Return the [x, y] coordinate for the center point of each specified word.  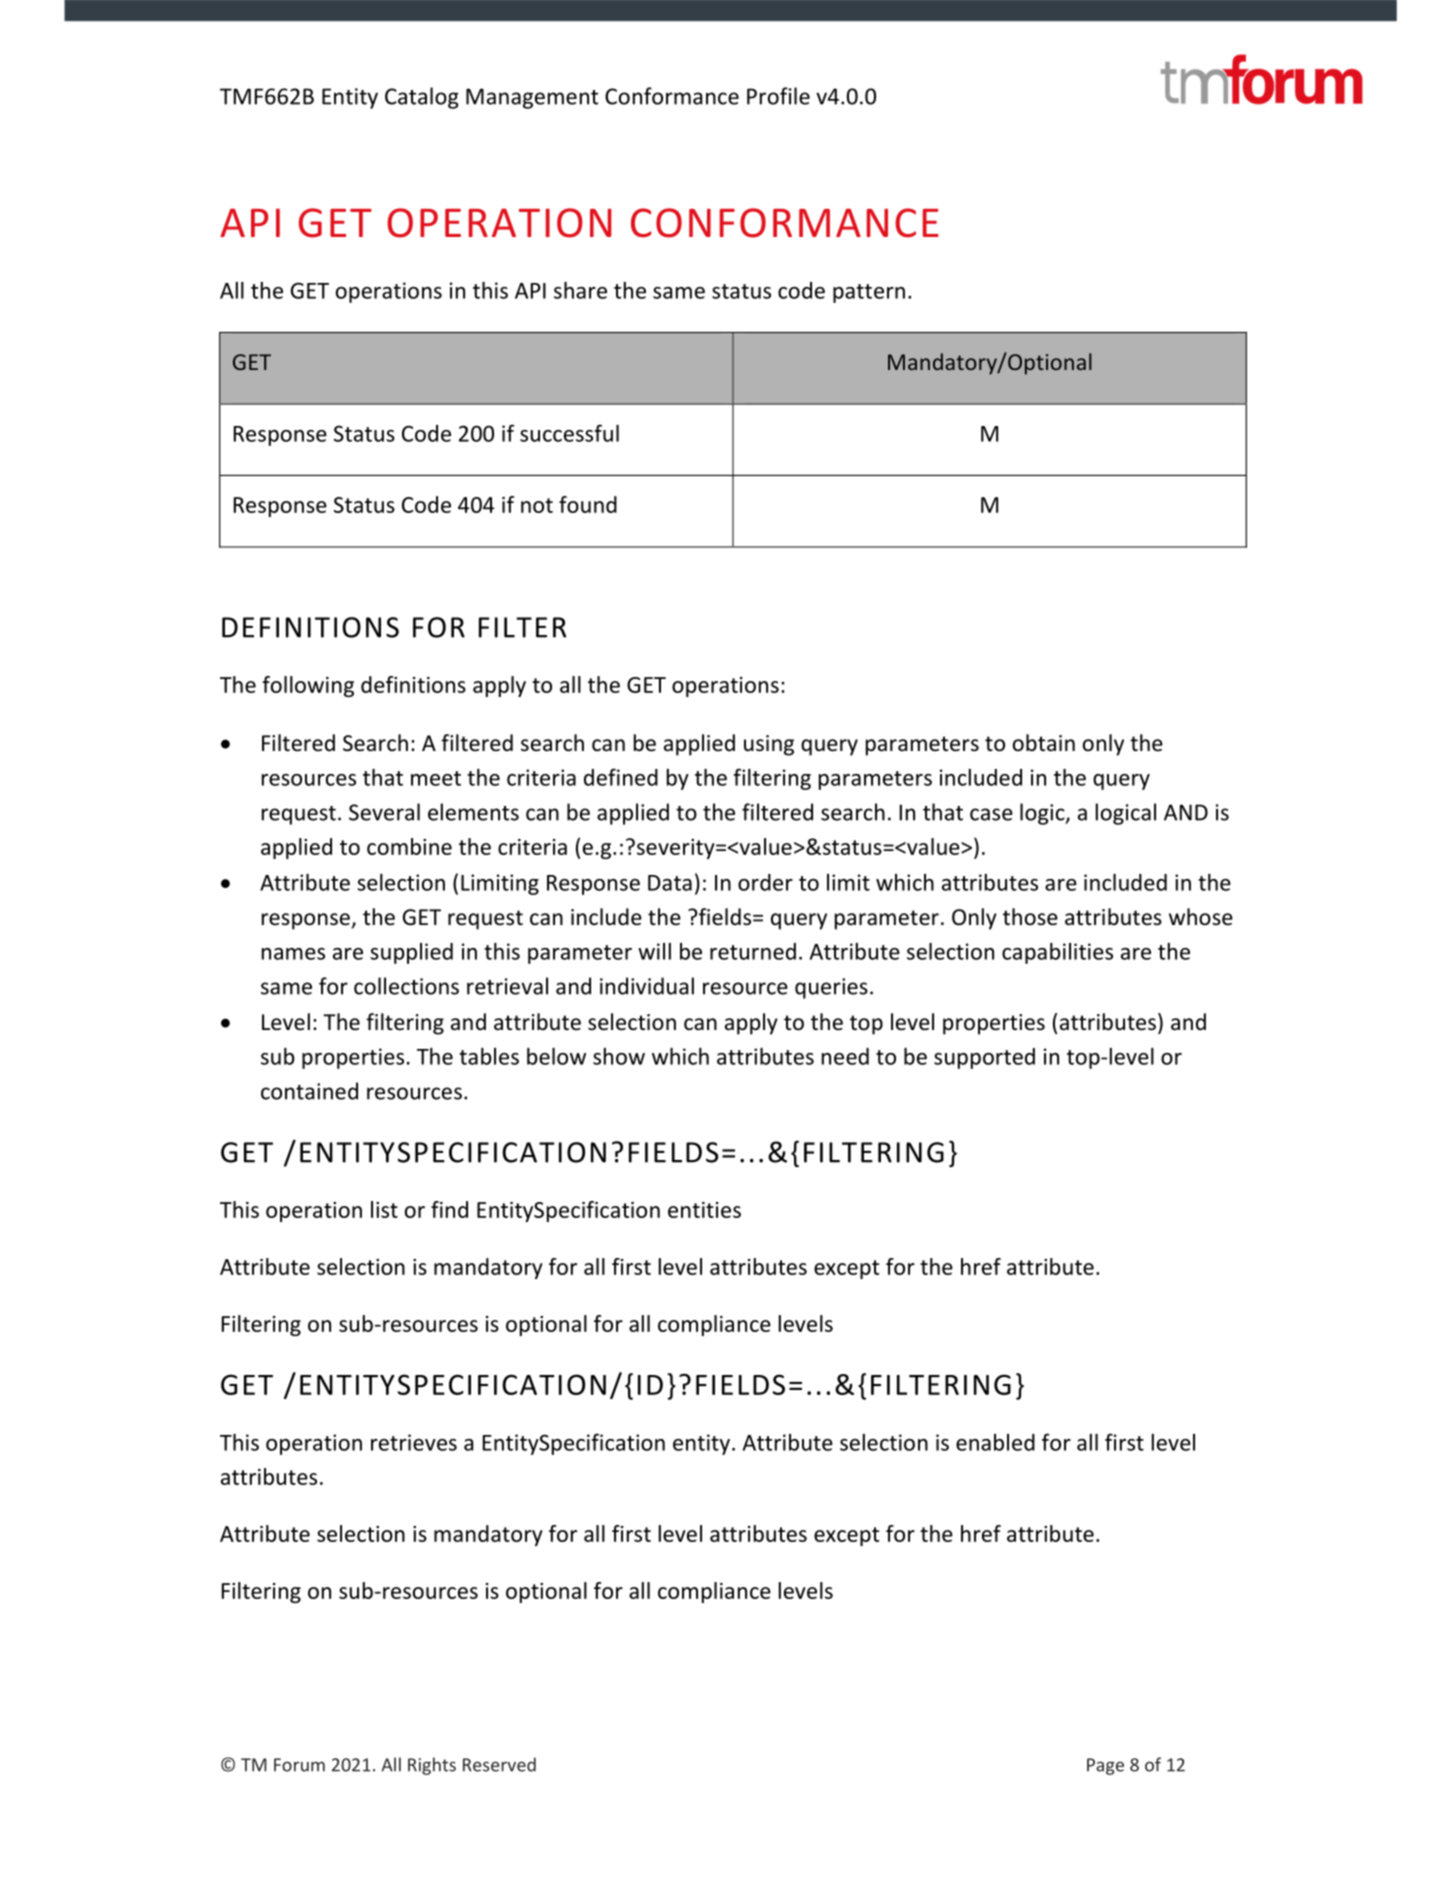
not [537, 505]
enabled [995, 1442]
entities [704, 1210]
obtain [1044, 743]
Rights [432, 1766]
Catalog [422, 98]
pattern [869, 293]
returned [753, 951]
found [588, 504]
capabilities [1057, 953]
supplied [411, 953]
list [384, 1209]
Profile [778, 96]
